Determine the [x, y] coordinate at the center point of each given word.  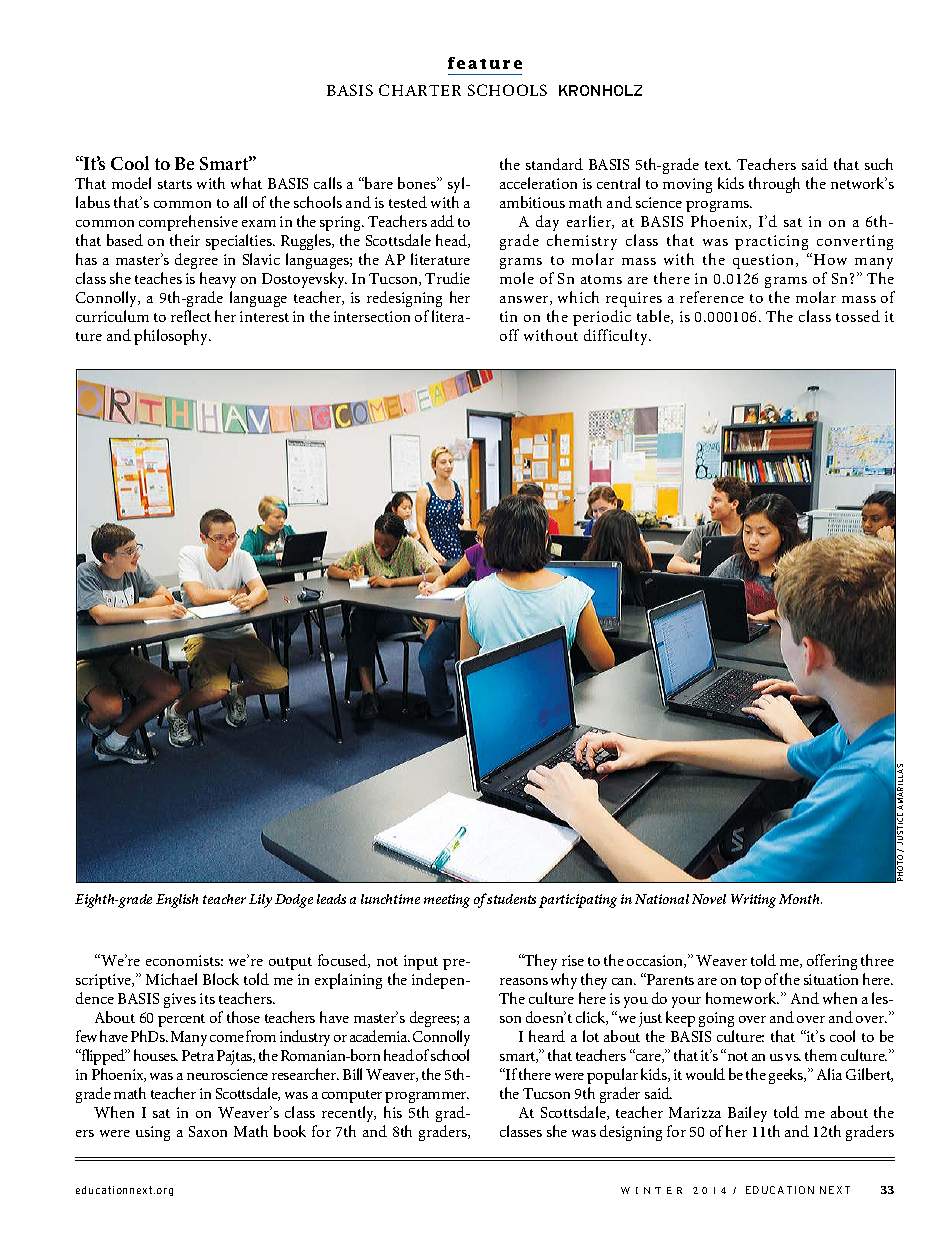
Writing [753, 901]
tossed [858, 316]
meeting [447, 901]
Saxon [208, 1131]
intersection [372, 316]
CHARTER [420, 90]
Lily [260, 901]
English [177, 901]
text [718, 165]
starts [175, 184]
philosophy [172, 337]
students [511, 899]
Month [800, 899]
